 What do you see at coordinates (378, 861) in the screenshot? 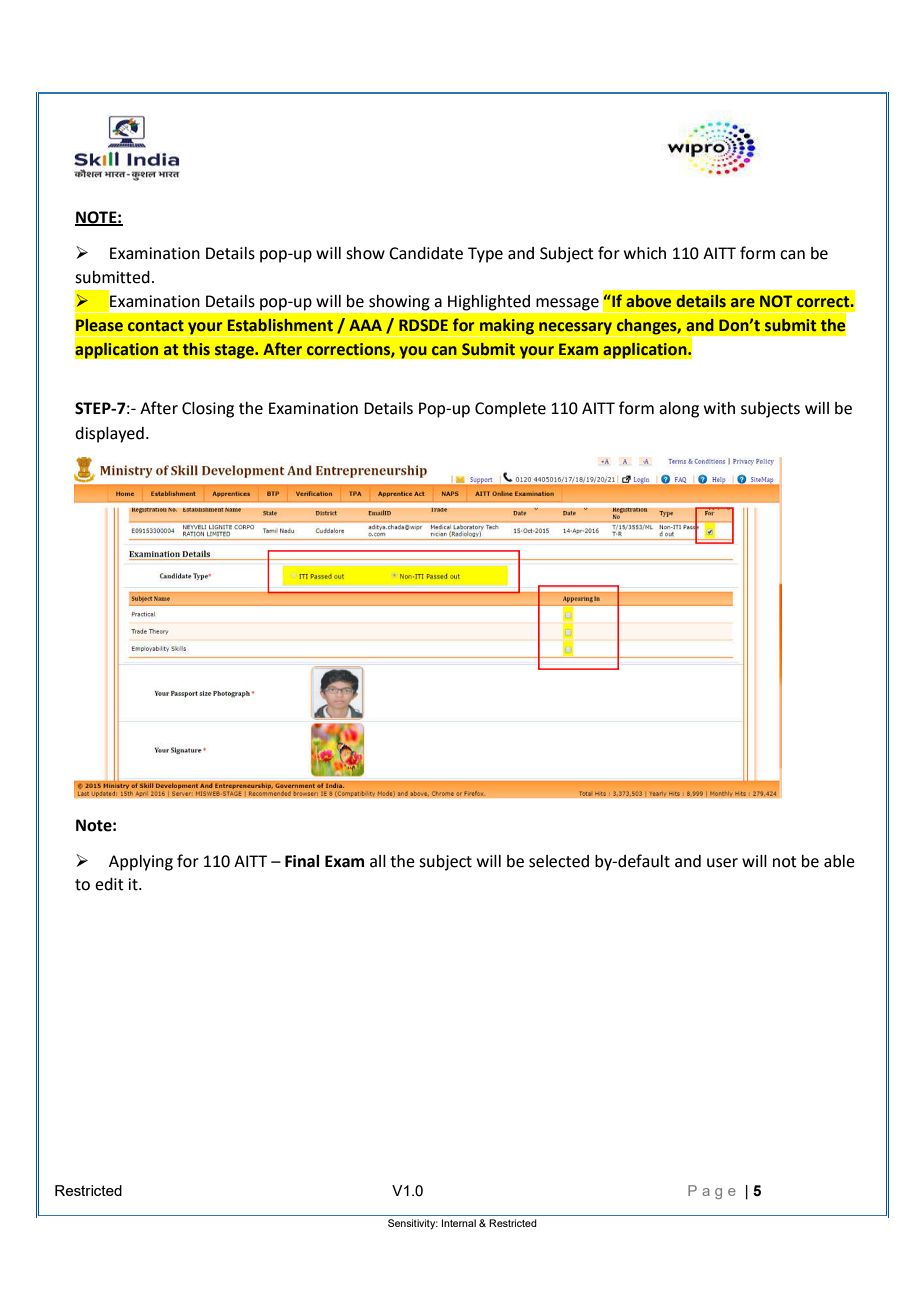
I see `all` at bounding box center [378, 861].
